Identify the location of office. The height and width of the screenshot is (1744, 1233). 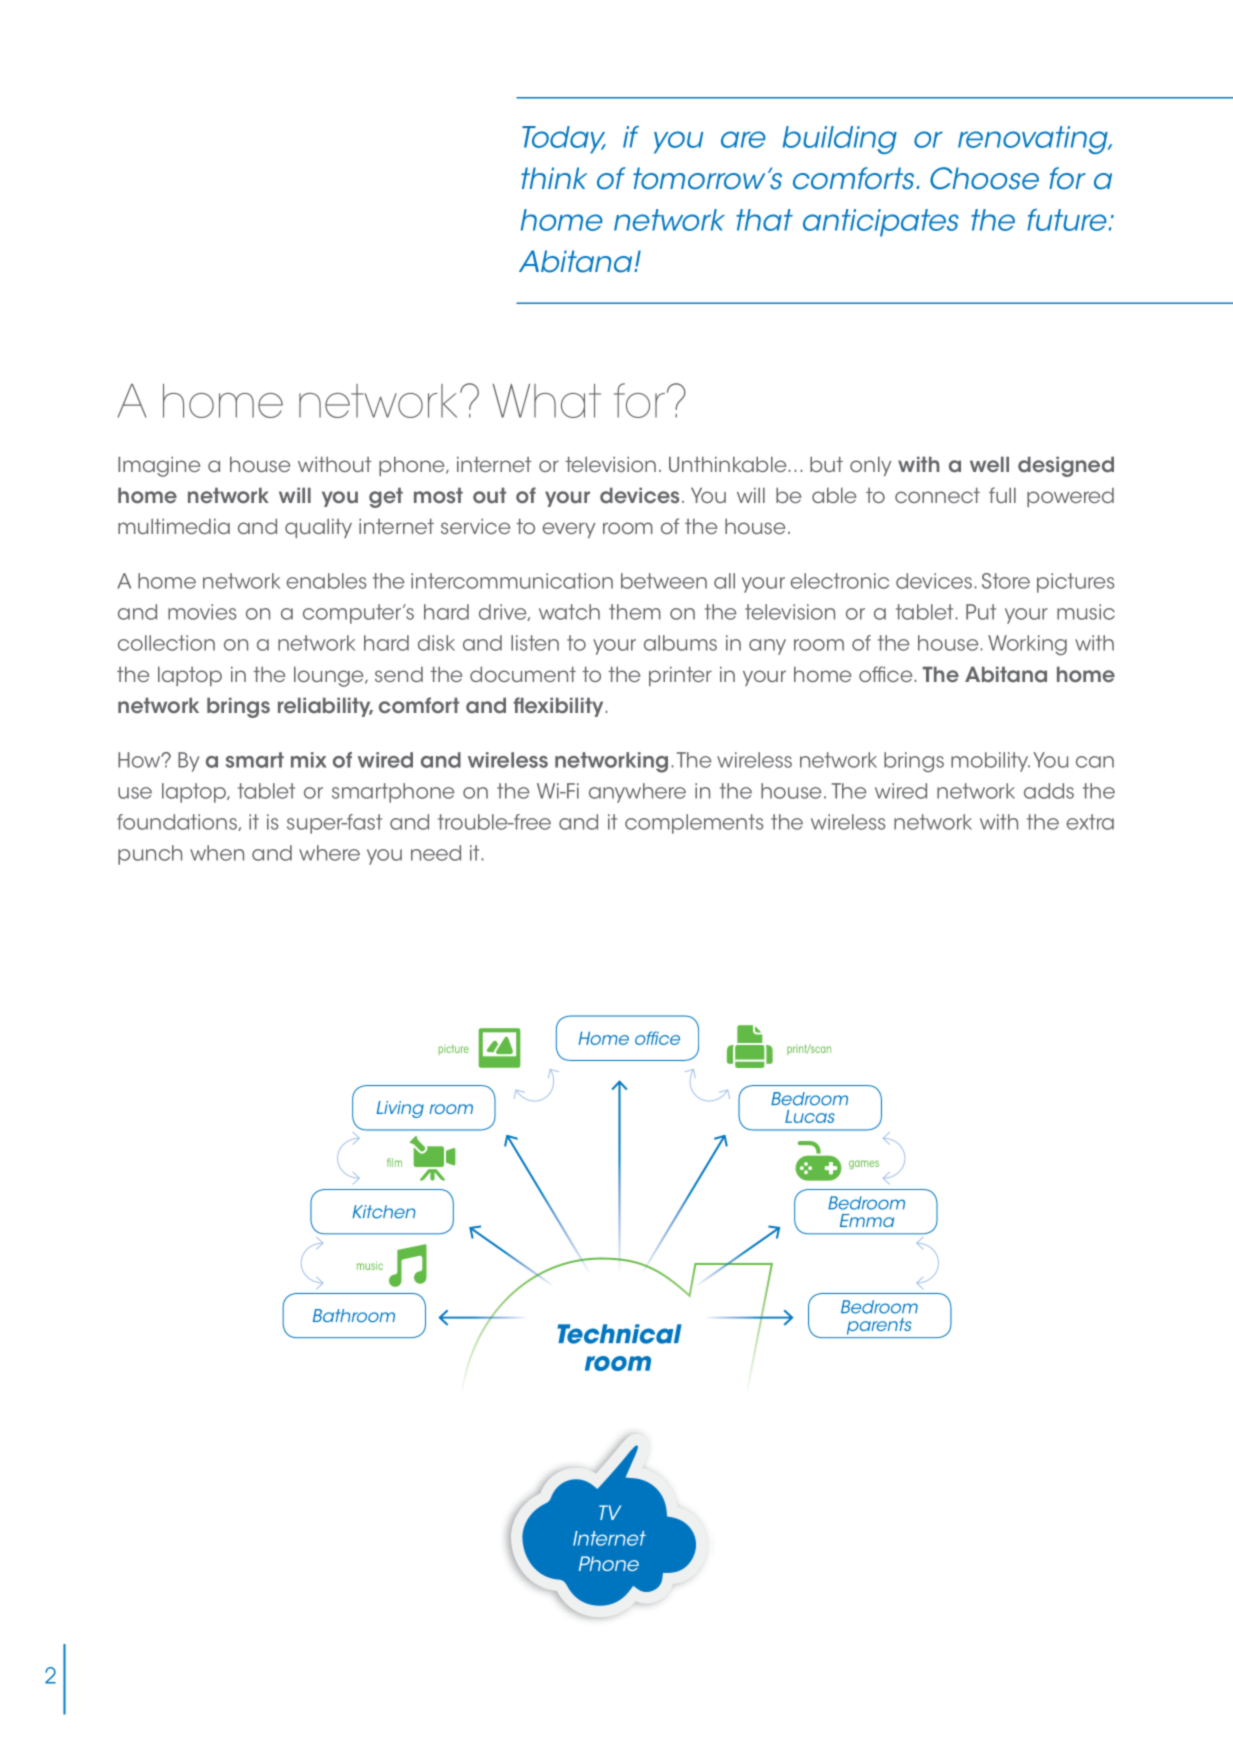
(885, 674).
